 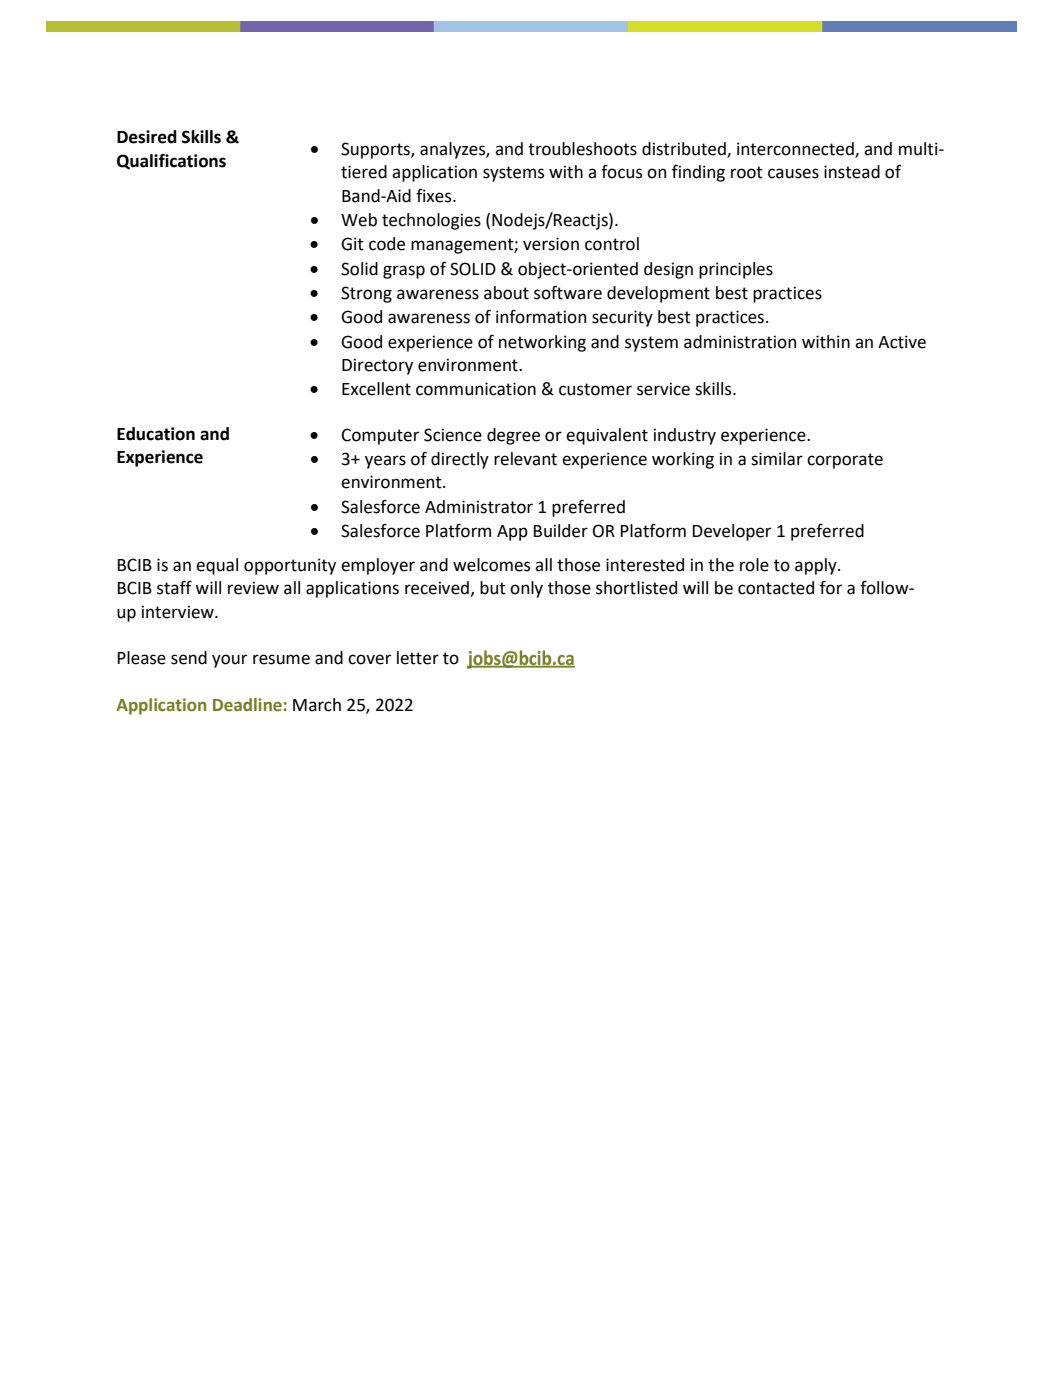 What do you see at coordinates (740, 342) in the document?
I see `administration` at bounding box center [740, 342].
